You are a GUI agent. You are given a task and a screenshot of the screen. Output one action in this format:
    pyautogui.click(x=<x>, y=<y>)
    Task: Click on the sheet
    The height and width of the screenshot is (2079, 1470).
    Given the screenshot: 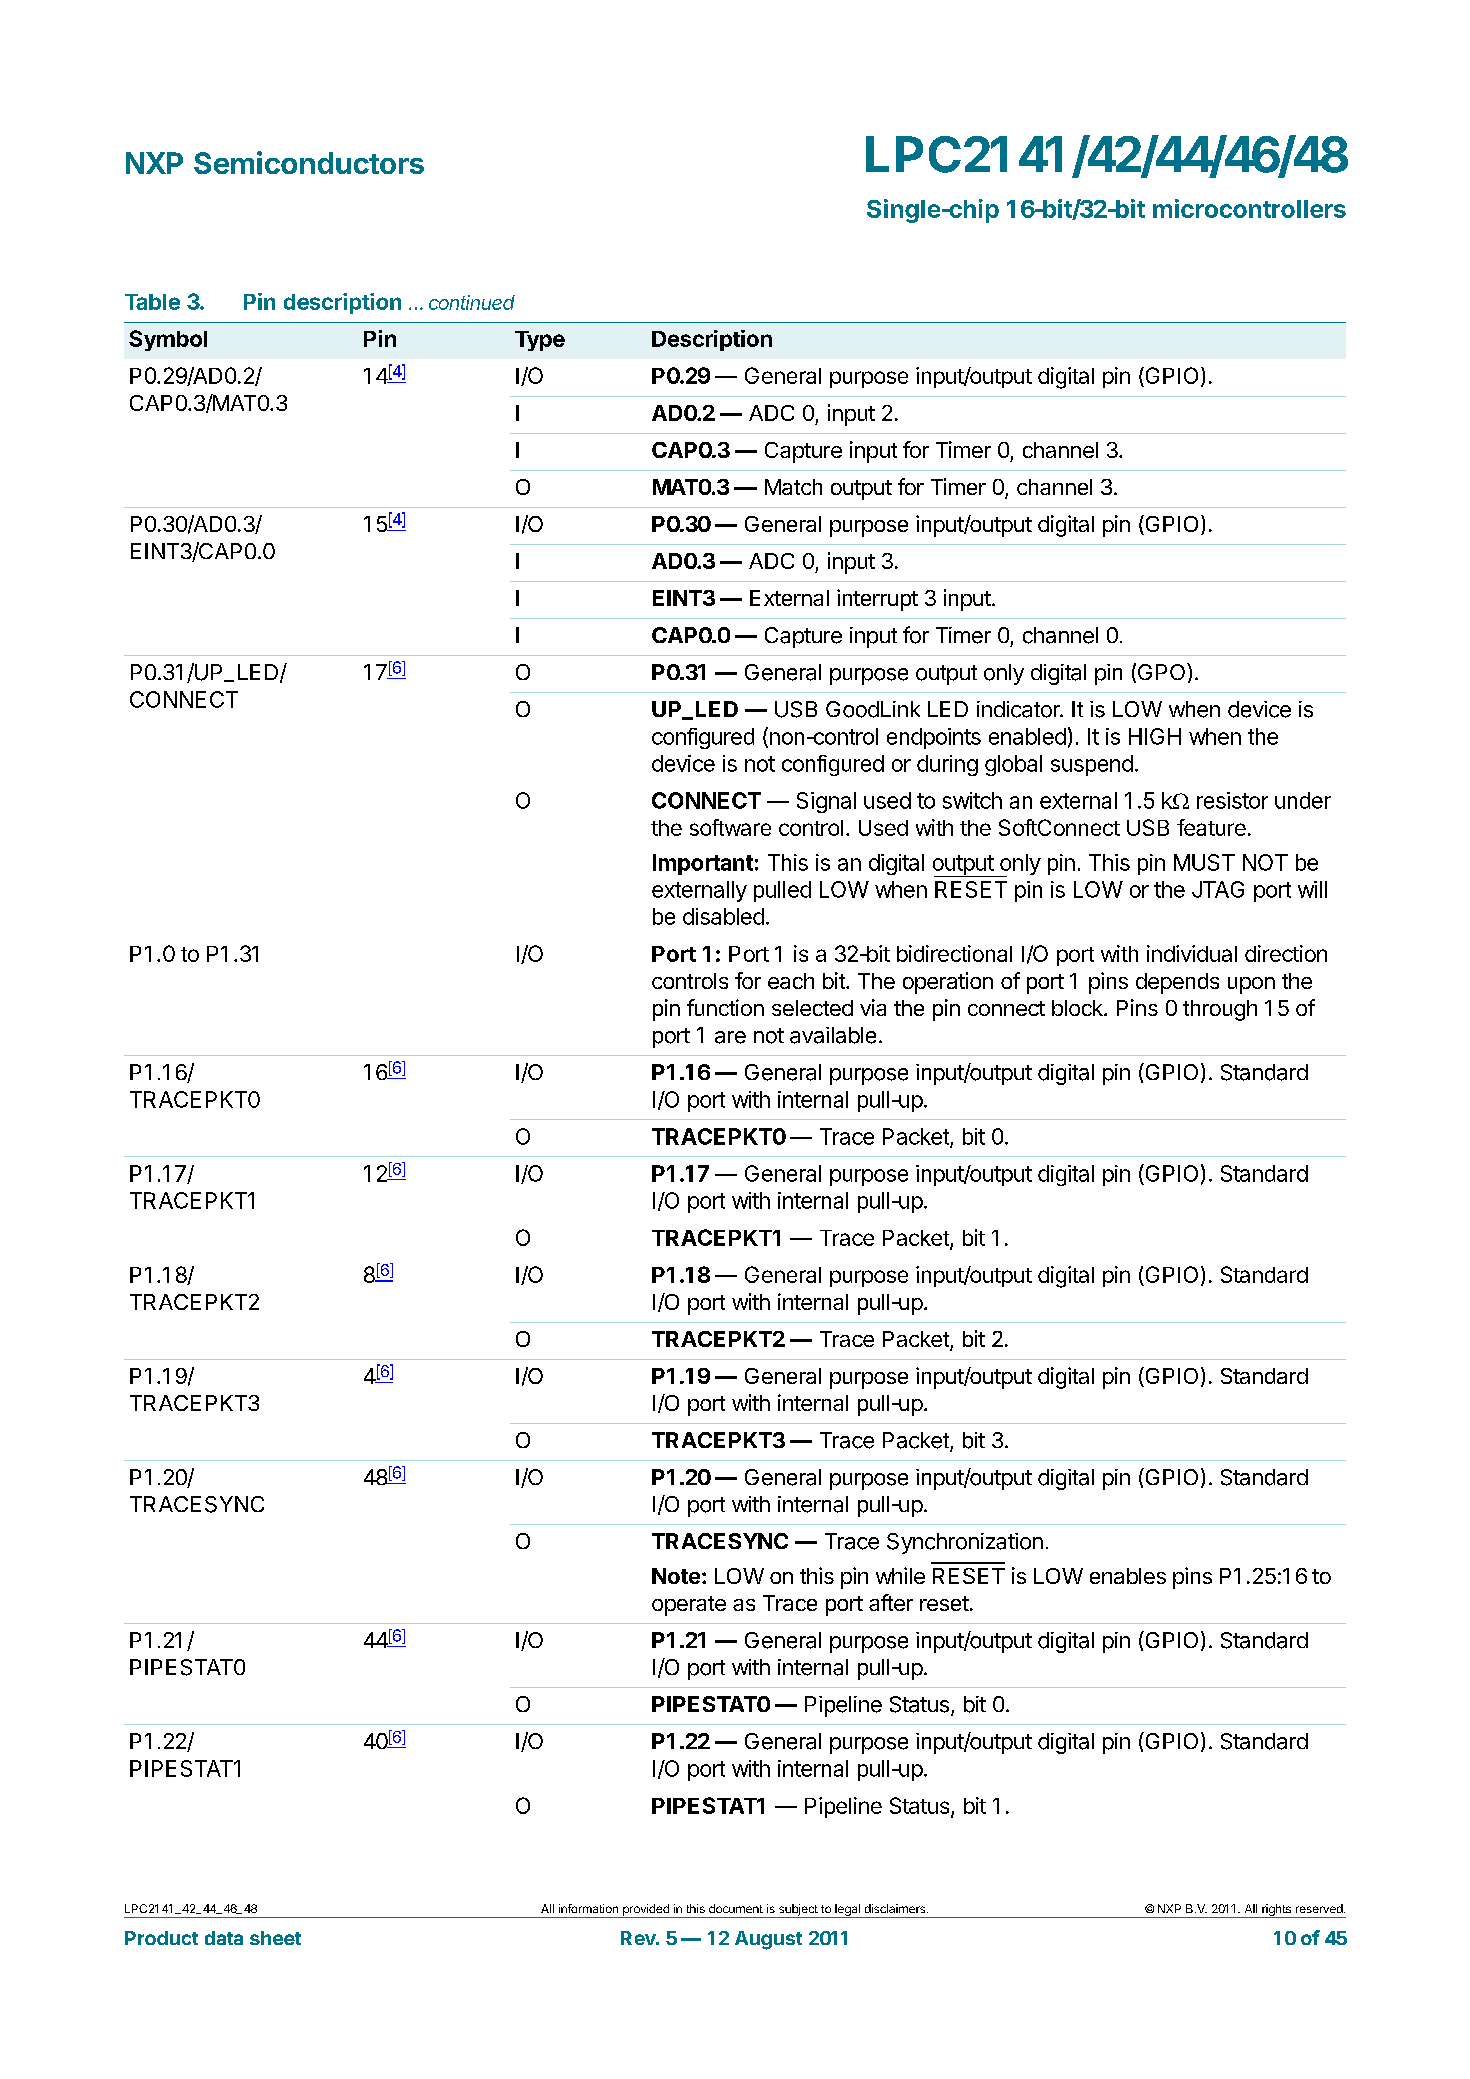 What is the action you would take?
    pyautogui.click(x=275, y=1938)
